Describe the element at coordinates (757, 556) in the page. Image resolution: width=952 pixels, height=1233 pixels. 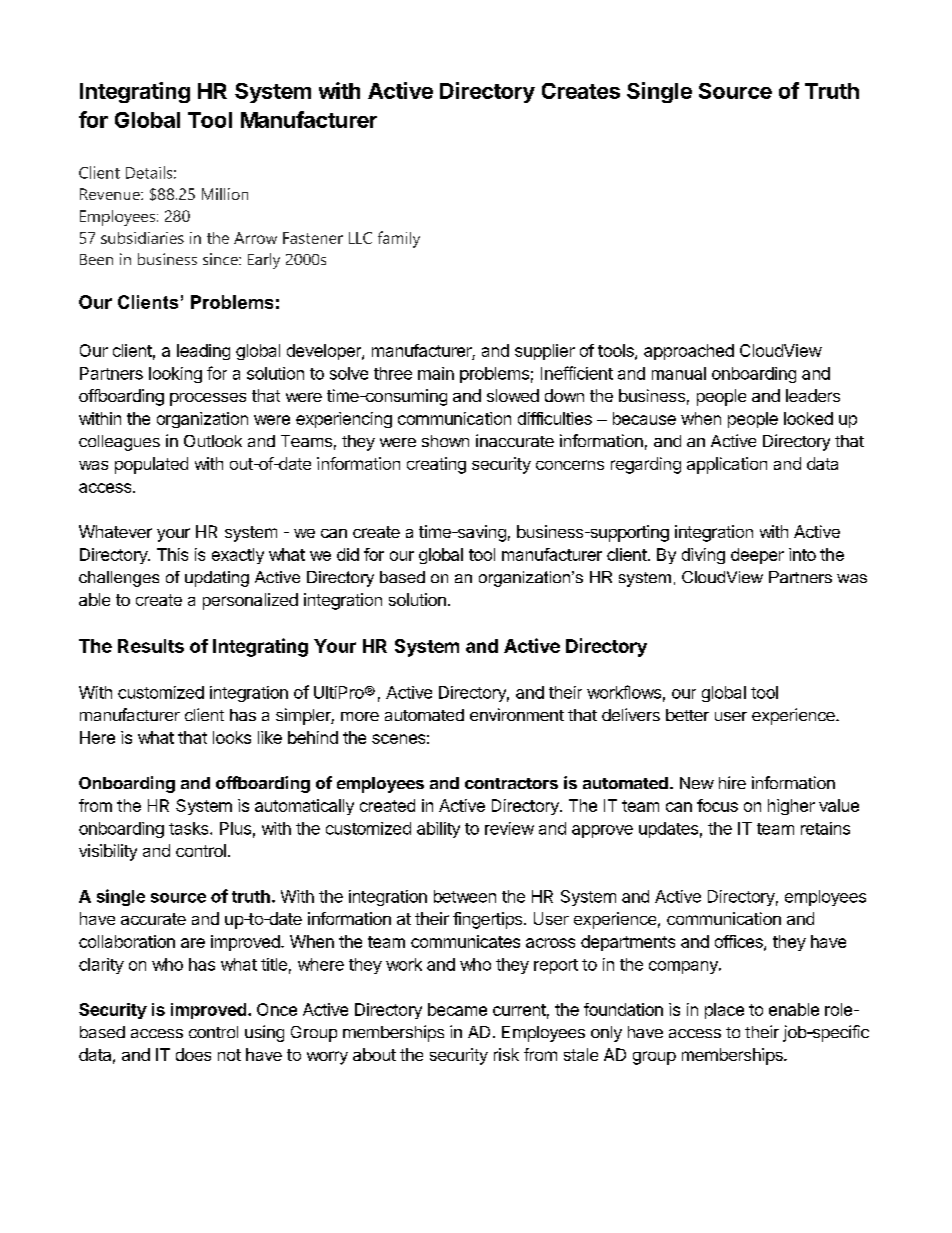
I see `deeper` at that location.
